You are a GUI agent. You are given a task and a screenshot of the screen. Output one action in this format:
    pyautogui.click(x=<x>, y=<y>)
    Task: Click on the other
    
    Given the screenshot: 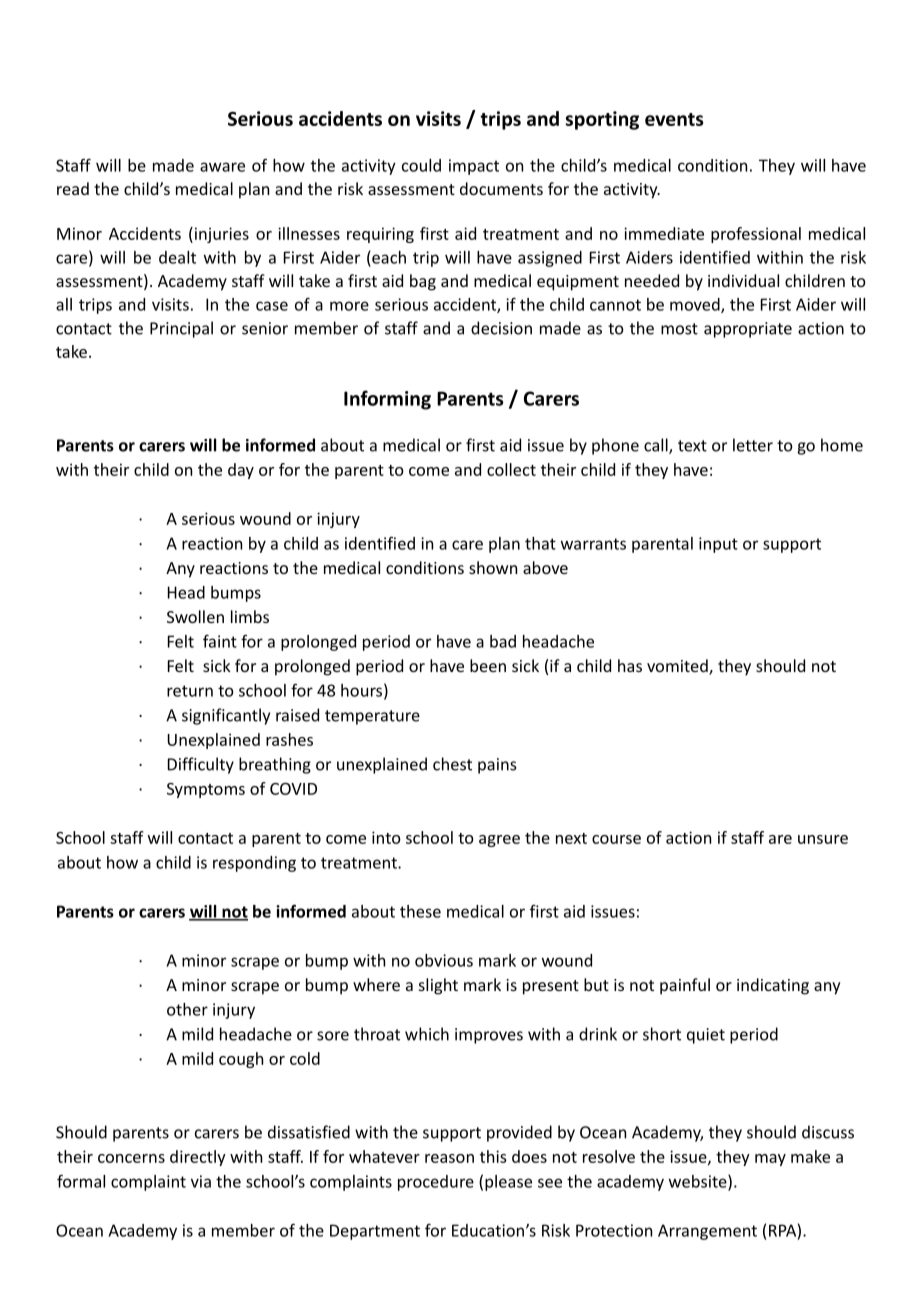 What is the action you would take?
    pyautogui.click(x=187, y=1009)
